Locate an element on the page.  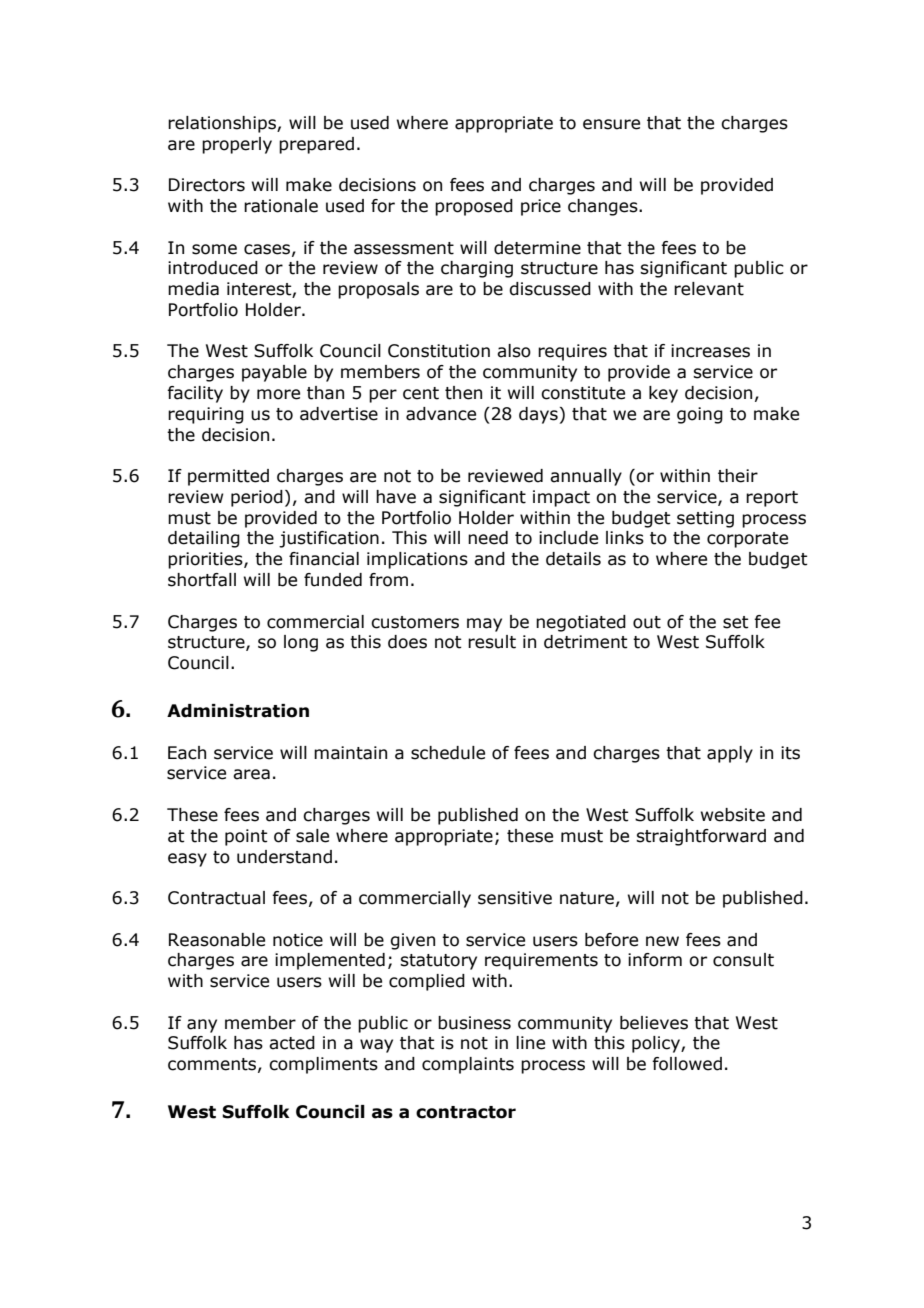
ensure is located at coordinates (611, 124).
